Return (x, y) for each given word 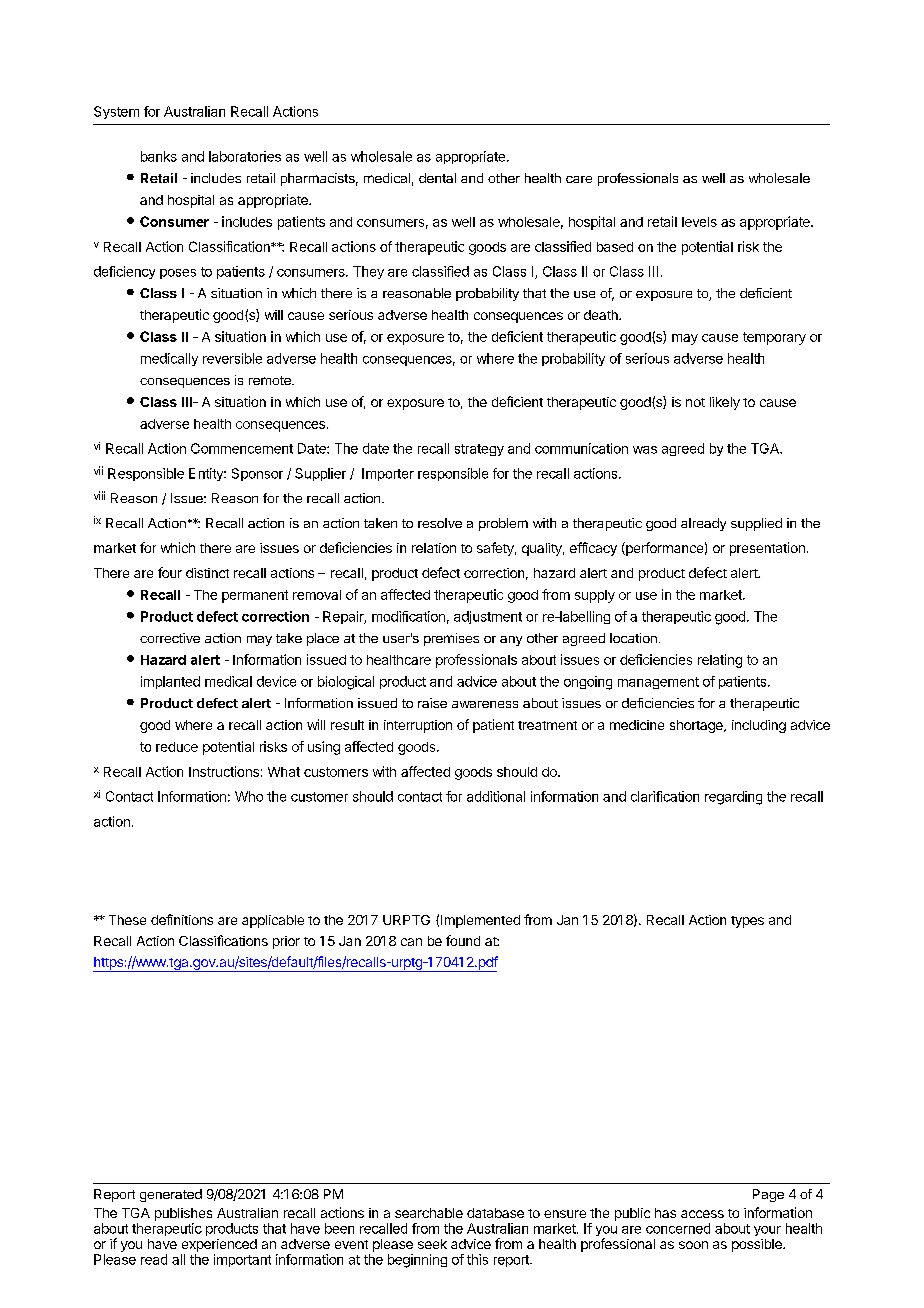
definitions (182, 919)
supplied (756, 524)
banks (159, 156)
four (170, 572)
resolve (440, 523)
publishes (183, 1214)
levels (699, 222)
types (747, 922)
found (463, 940)
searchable (429, 1213)
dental (437, 178)
